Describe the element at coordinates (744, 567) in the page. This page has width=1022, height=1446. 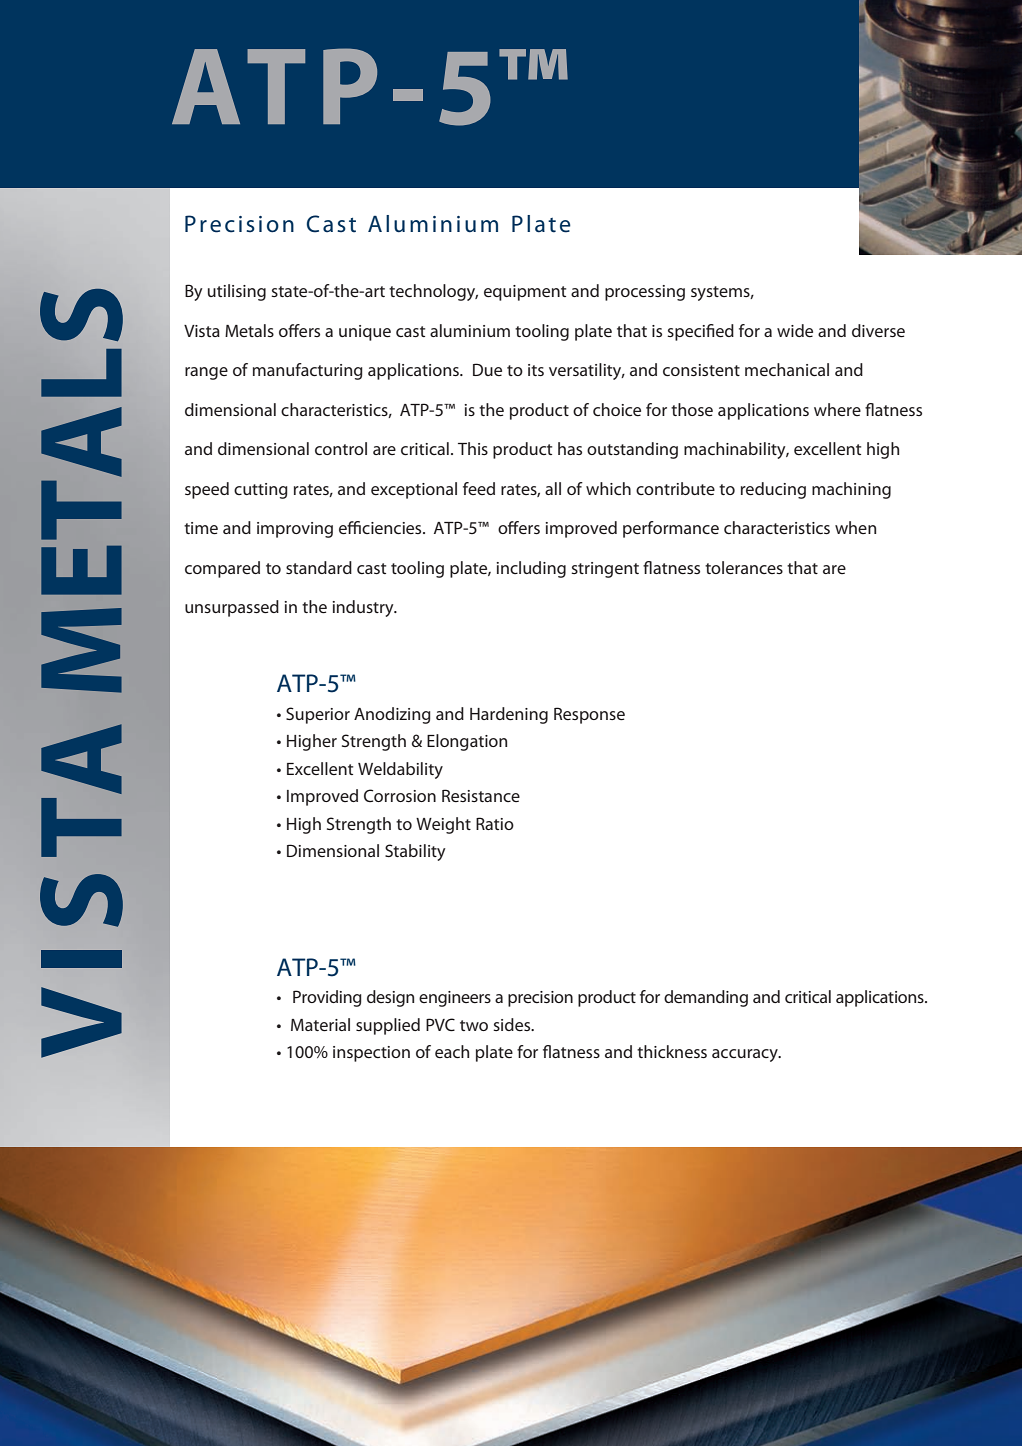
I see `tolerances` at that location.
